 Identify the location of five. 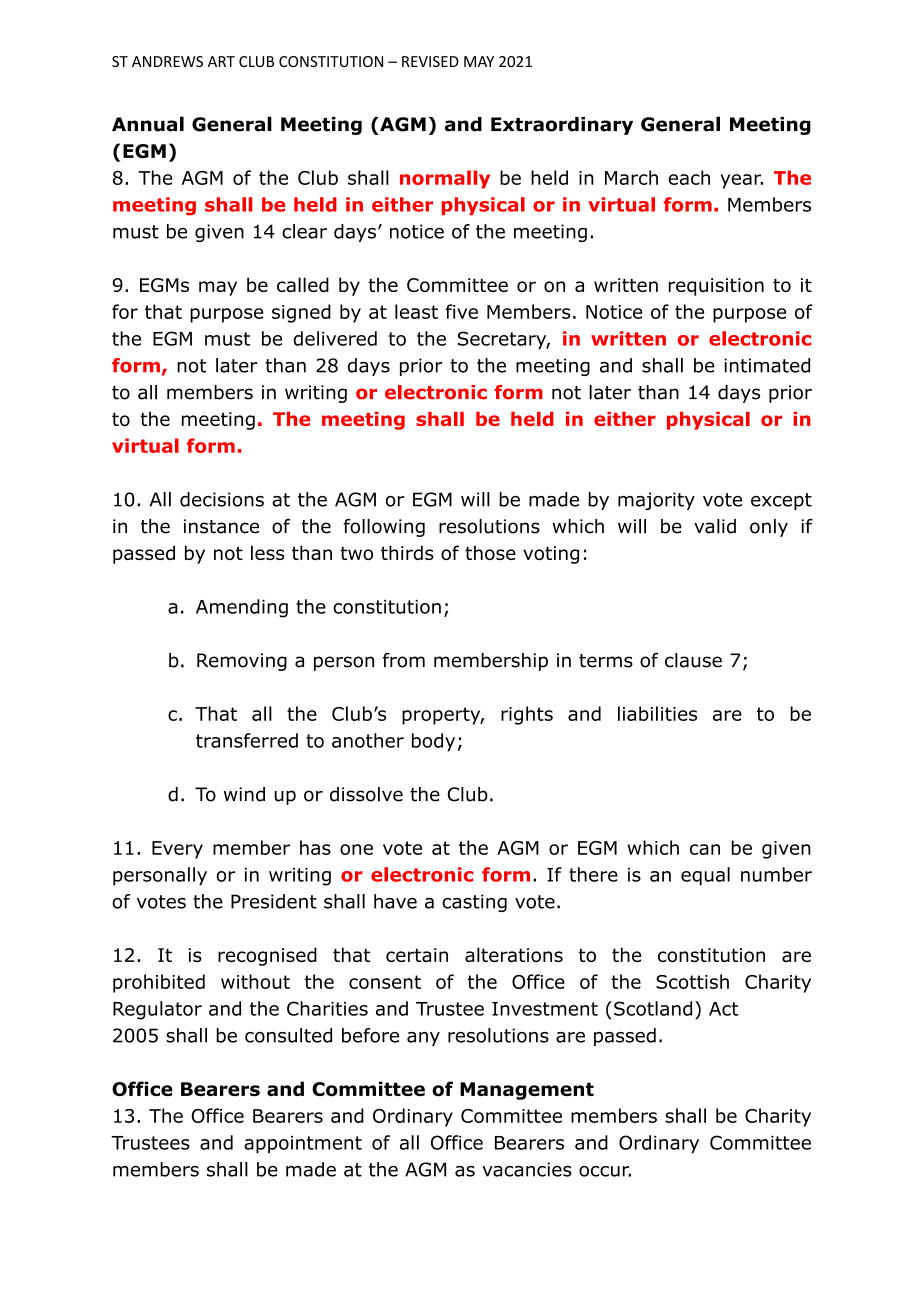
(461, 311).
